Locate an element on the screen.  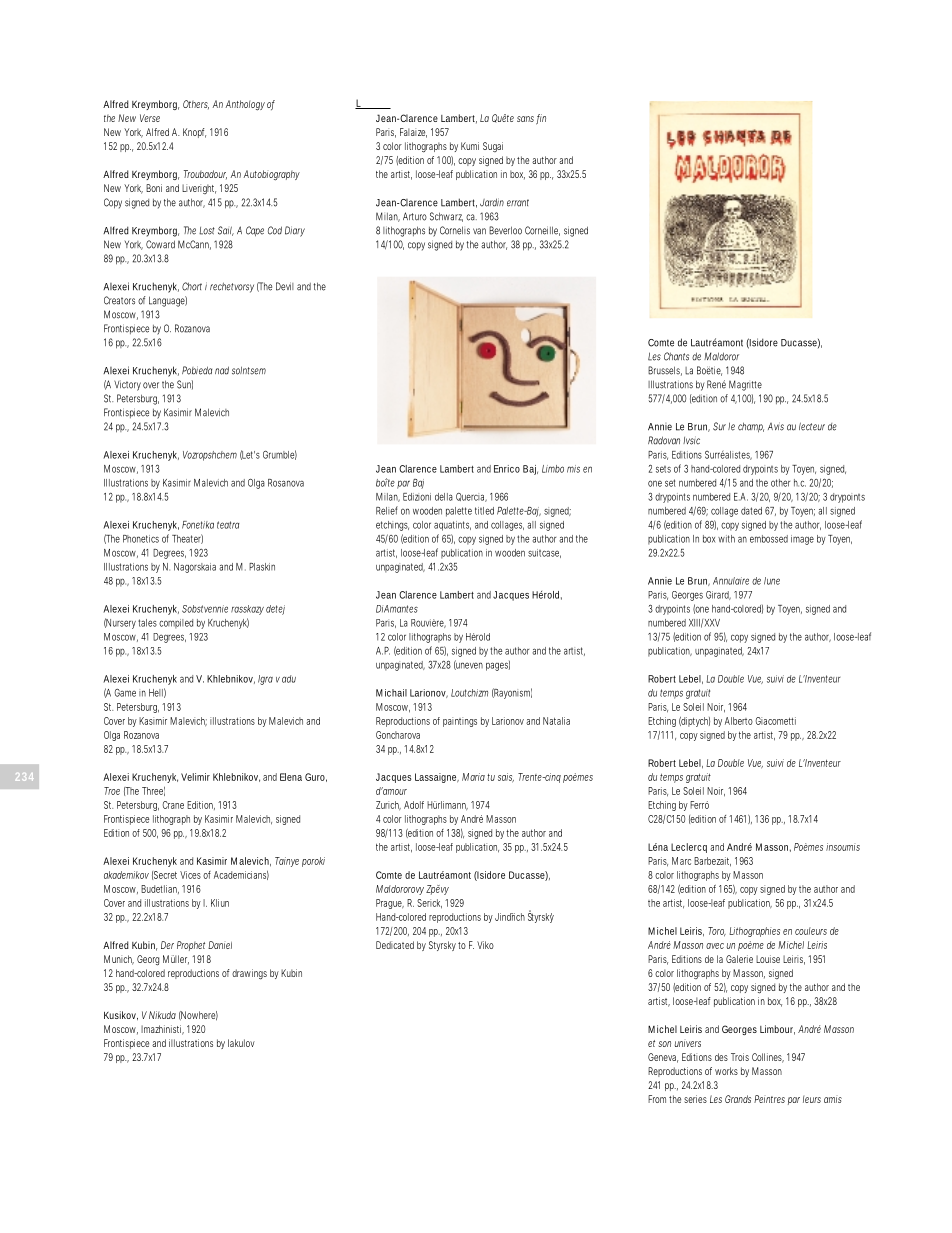
titled is located at coordinates (484, 511).
